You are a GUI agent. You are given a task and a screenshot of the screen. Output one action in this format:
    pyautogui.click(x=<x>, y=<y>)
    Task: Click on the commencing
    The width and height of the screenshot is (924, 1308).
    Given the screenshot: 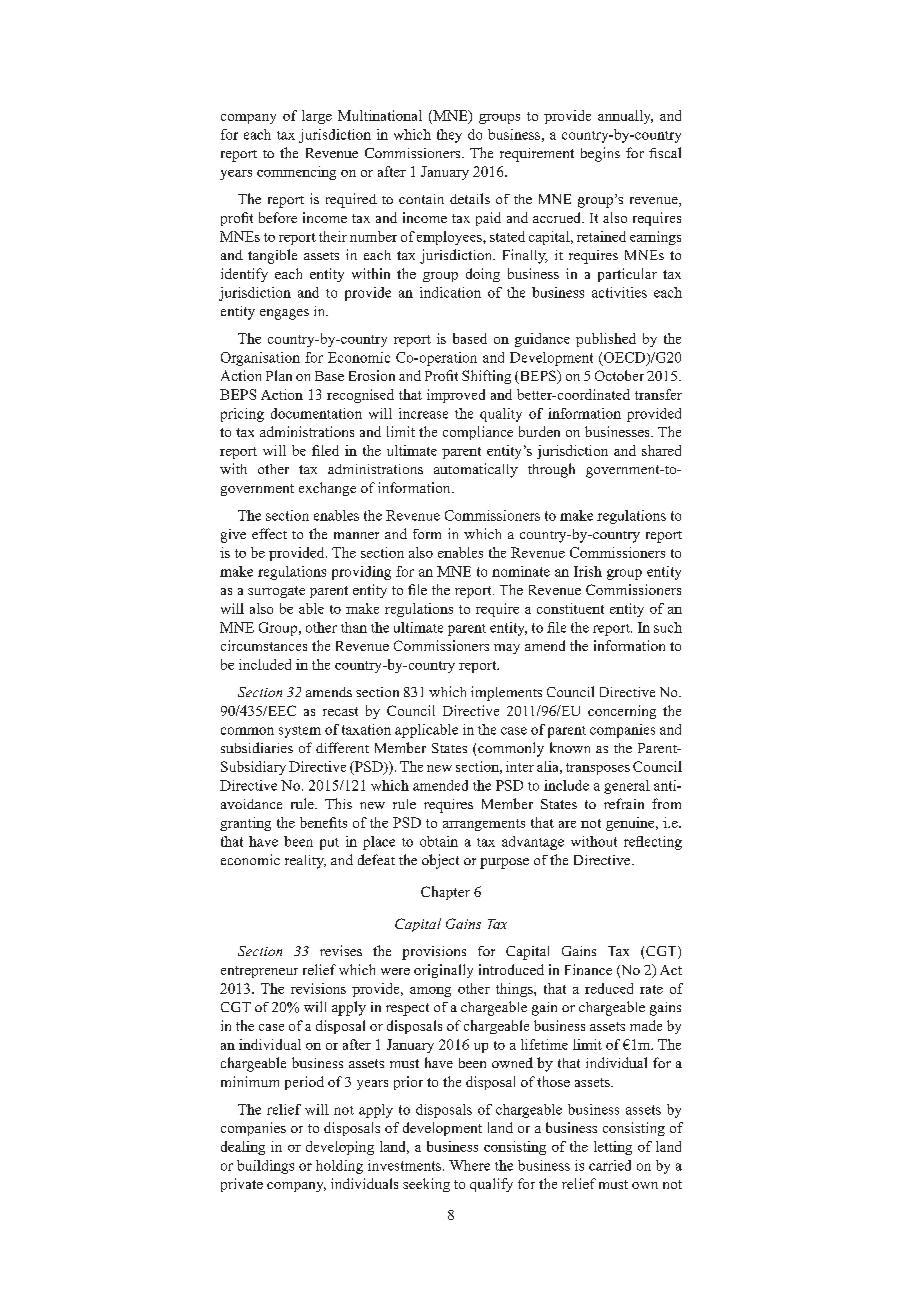 What is the action you would take?
    pyautogui.click(x=296, y=173)
